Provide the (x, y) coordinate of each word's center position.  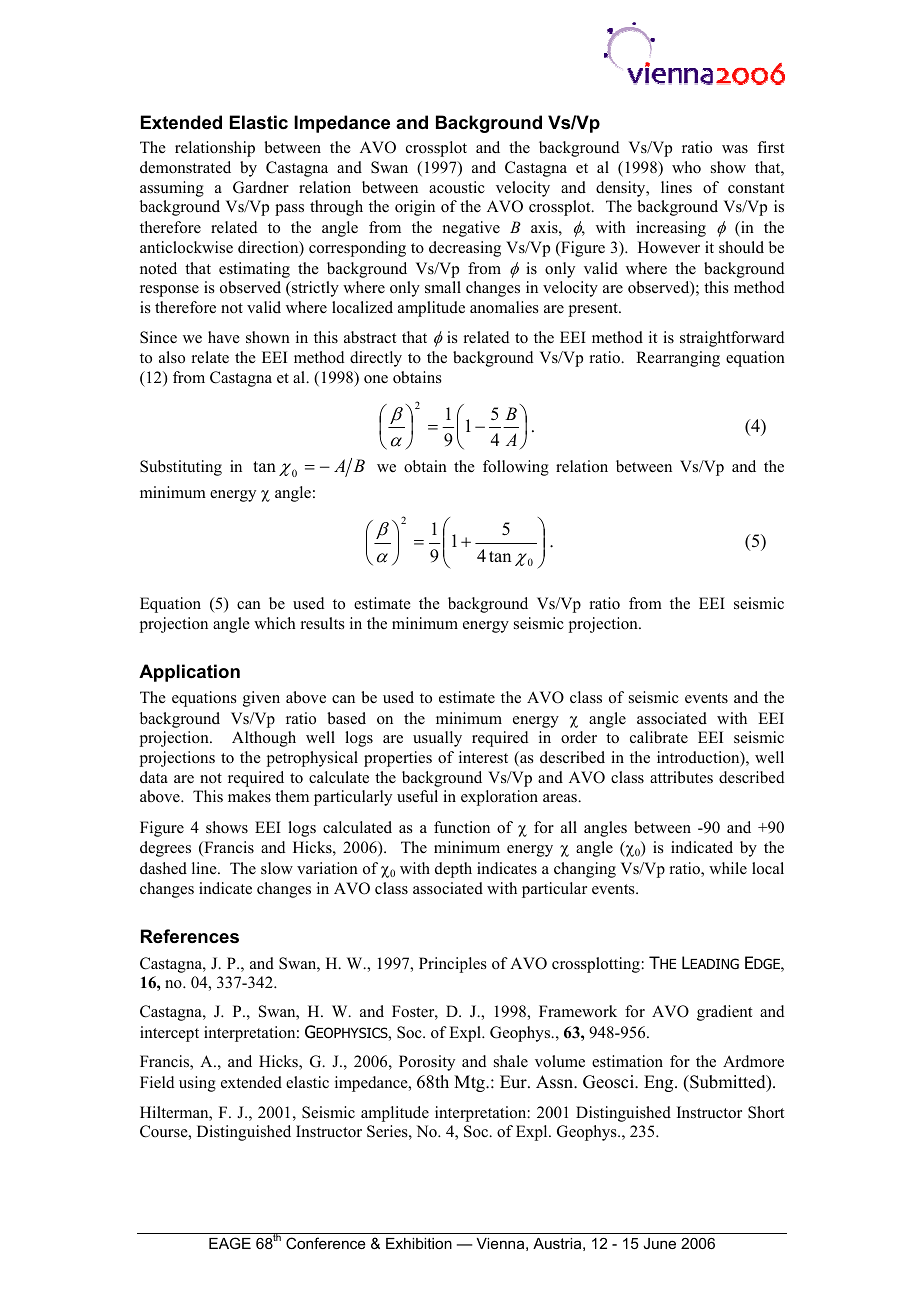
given (261, 699)
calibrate (659, 737)
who (686, 167)
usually (437, 739)
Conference (326, 1243)
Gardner (261, 187)
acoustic (457, 187)
